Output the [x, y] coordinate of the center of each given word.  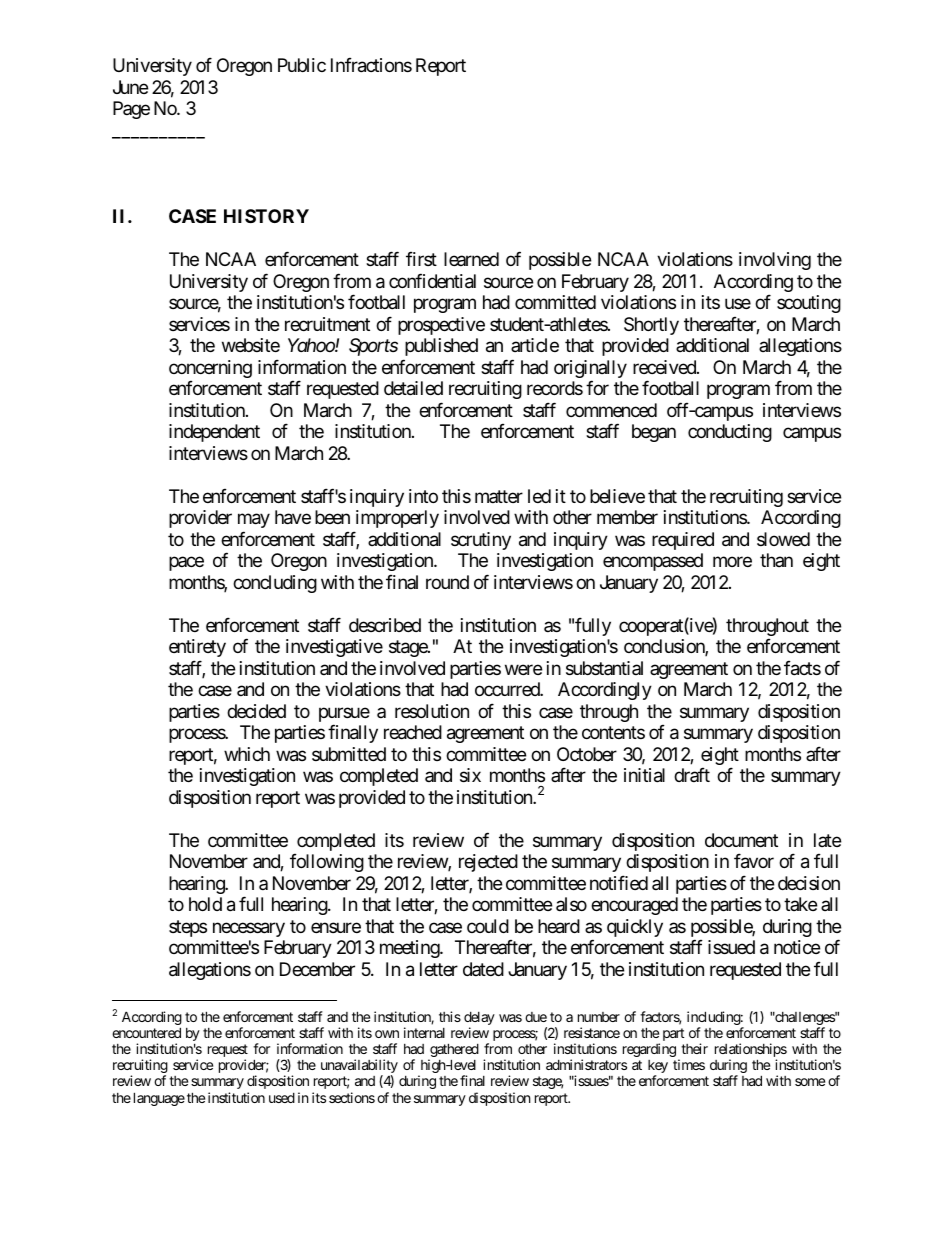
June [131, 87]
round [447, 582]
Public [302, 65]
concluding [275, 584]
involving [775, 261]
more [732, 562]
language [159, 1099]
